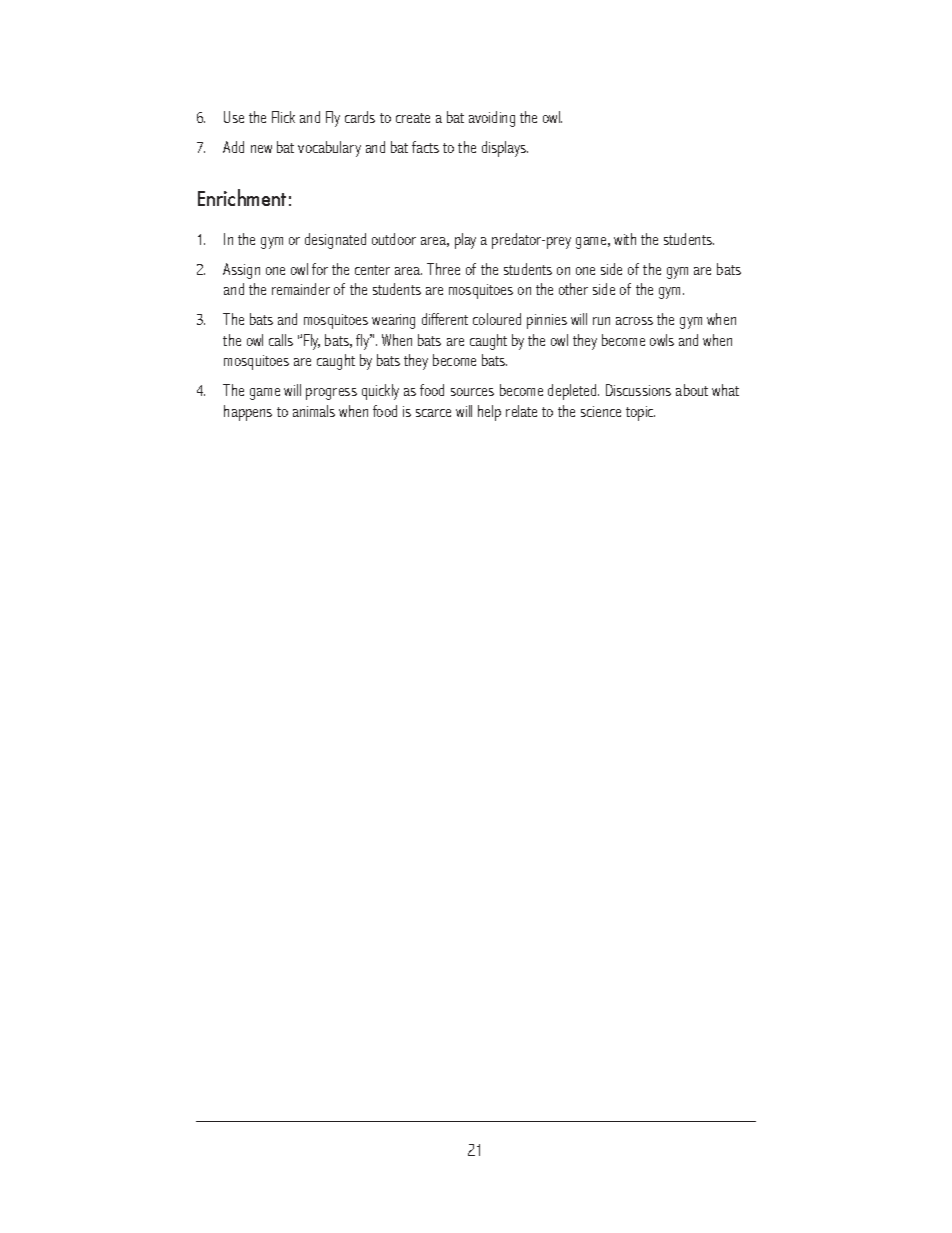 Image resolution: width=952 pixels, height=1233 pixels. I want to click on coloured, so click(497, 319).
